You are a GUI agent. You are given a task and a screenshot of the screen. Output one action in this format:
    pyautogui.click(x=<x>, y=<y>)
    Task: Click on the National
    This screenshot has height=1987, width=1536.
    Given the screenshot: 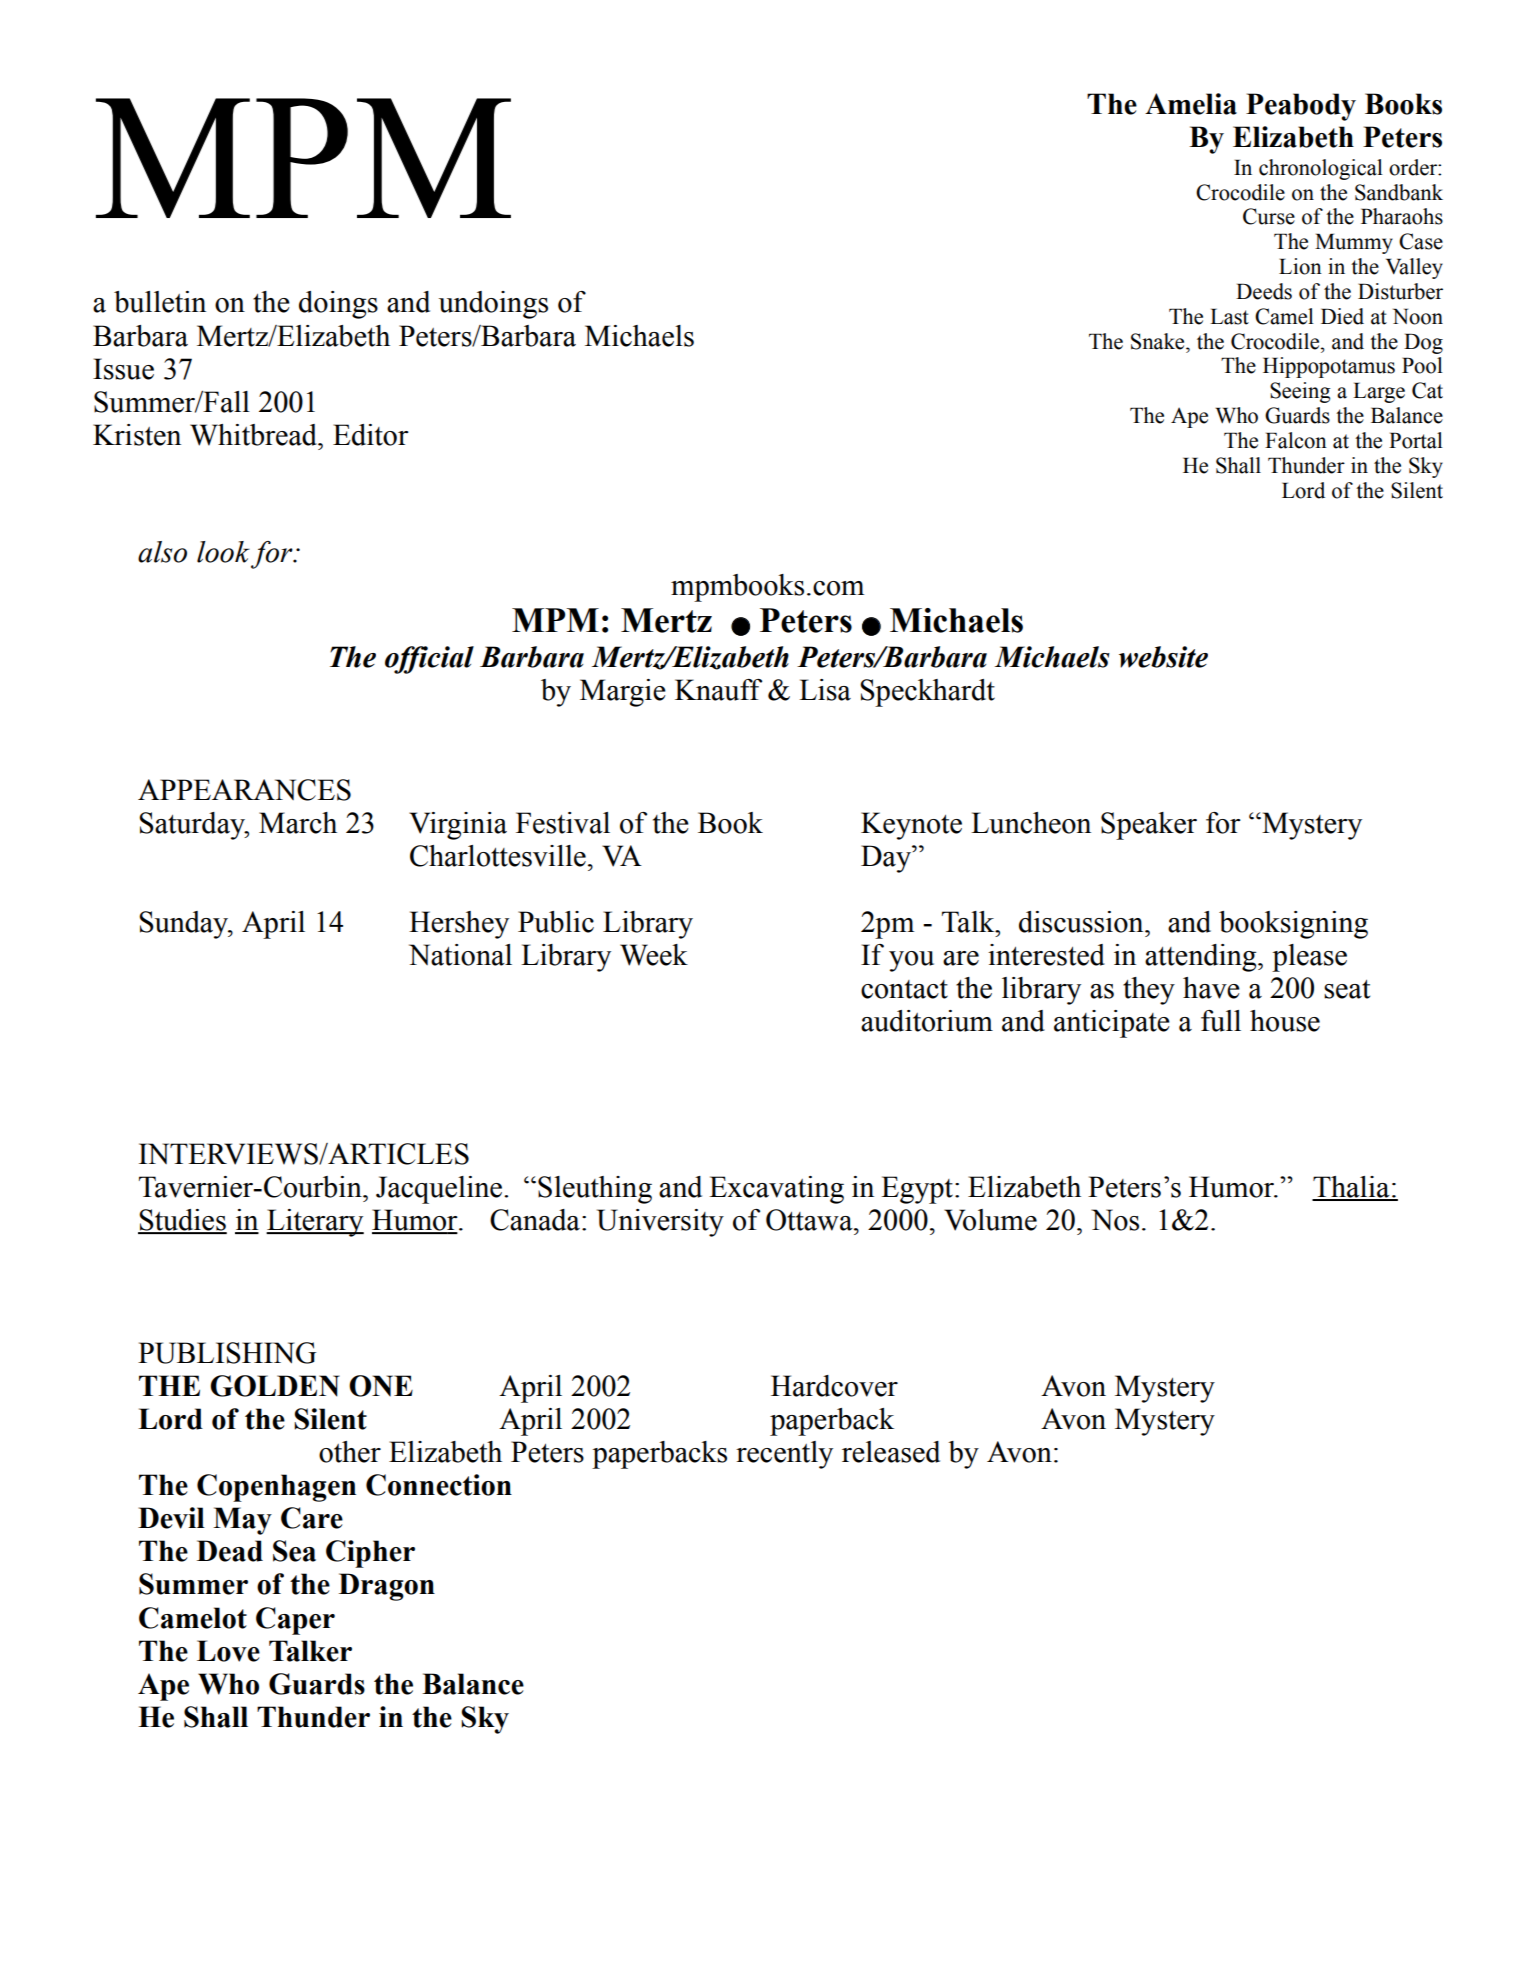 What is the action you would take?
    pyautogui.click(x=460, y=955)
